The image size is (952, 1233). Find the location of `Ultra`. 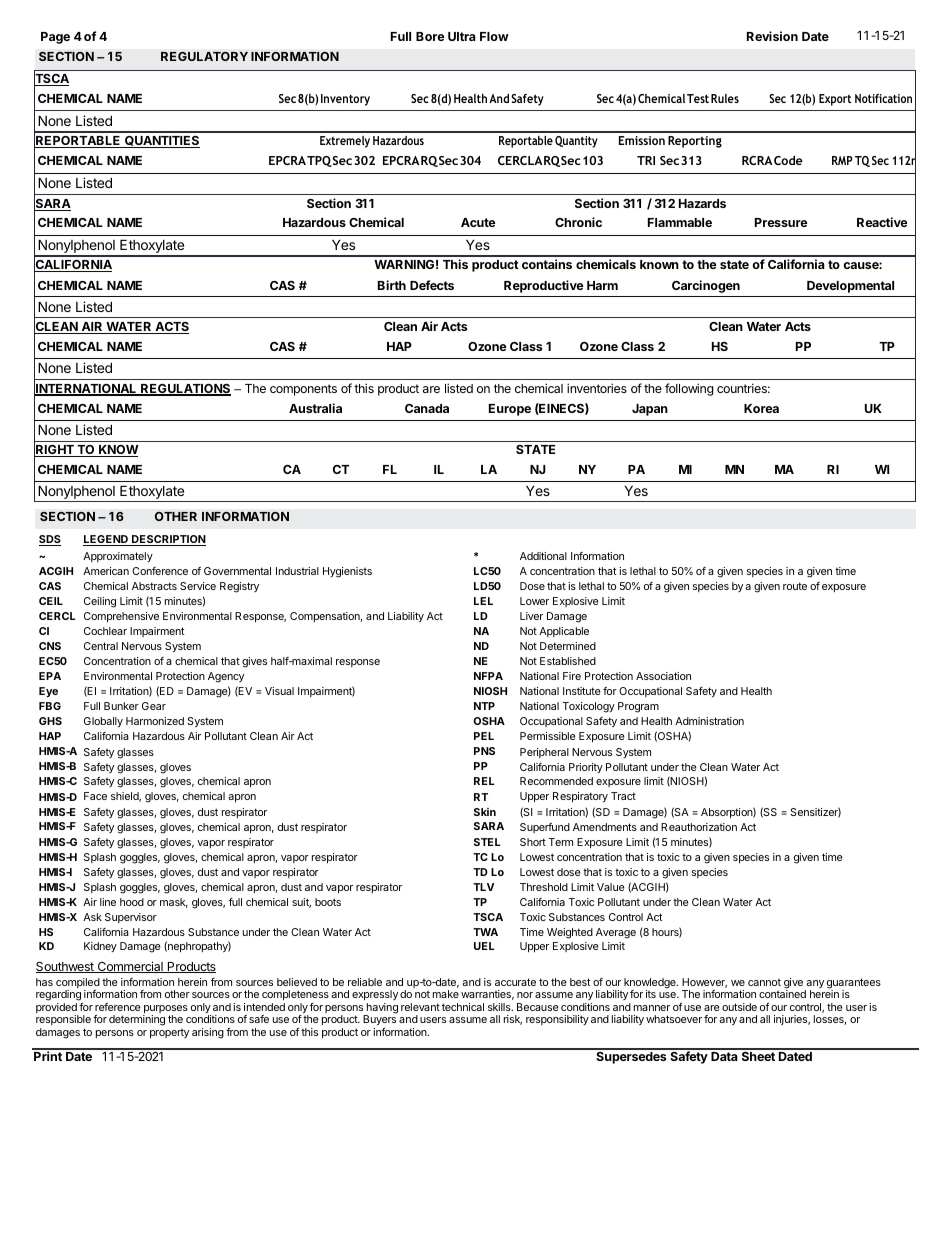

Ultra is located at coordinates (462, 36).
